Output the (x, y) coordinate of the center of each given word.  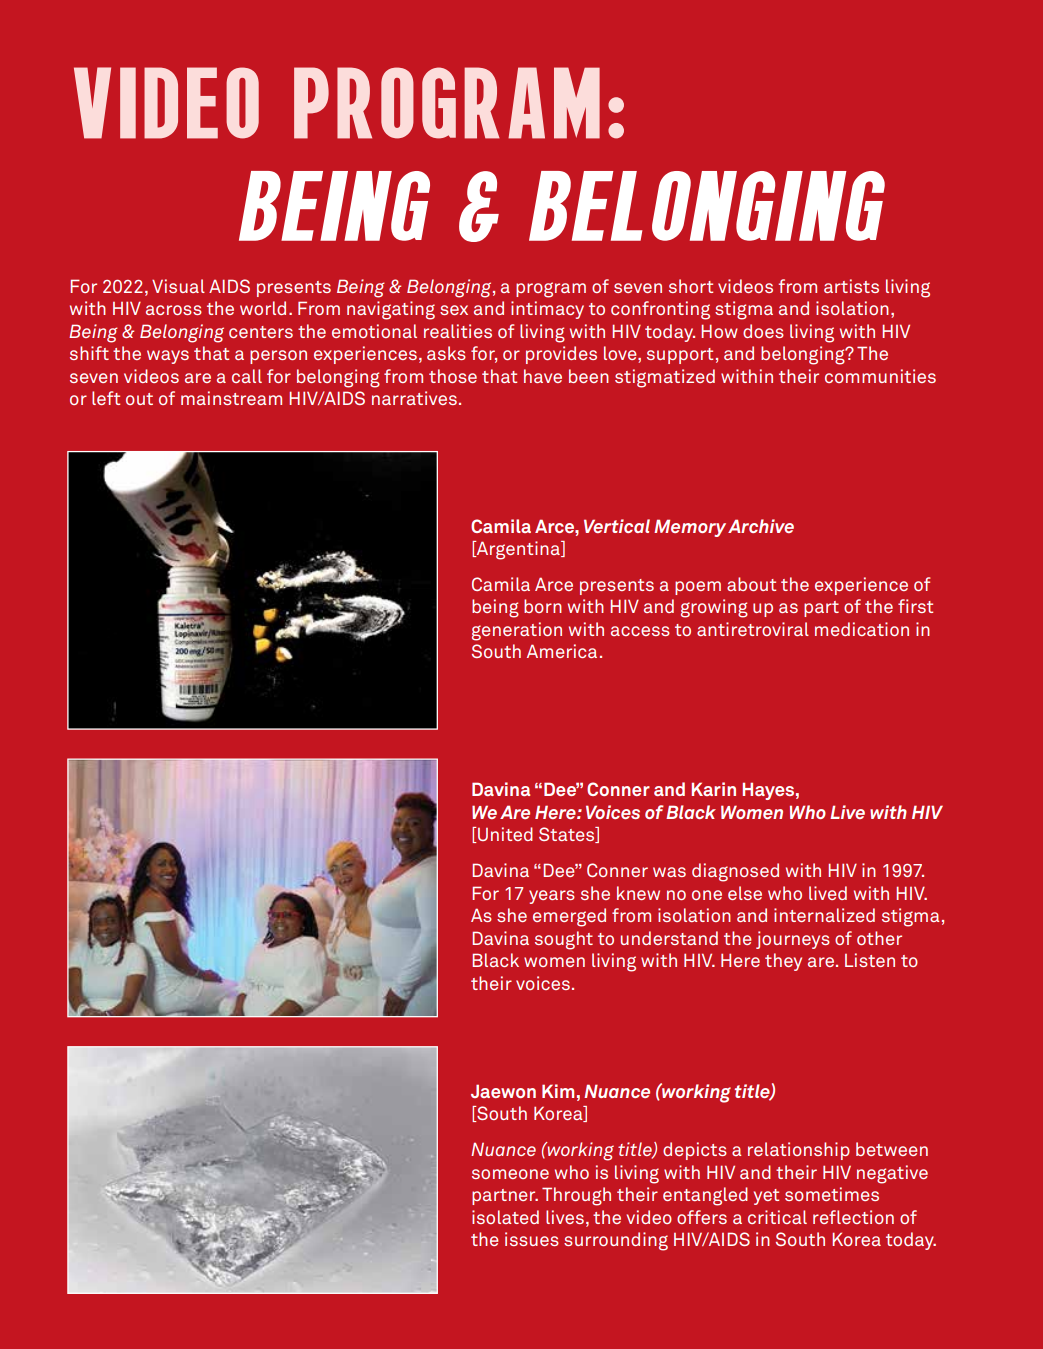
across (174, 310)
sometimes (832, 1194)
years (552, 897)
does (763, 331)
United (504, 835)
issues (532, 1239)
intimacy (547, 310)
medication (862, 629)
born (543, 606)
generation (517, 631)
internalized (824, 915)
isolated (505, 1217)
